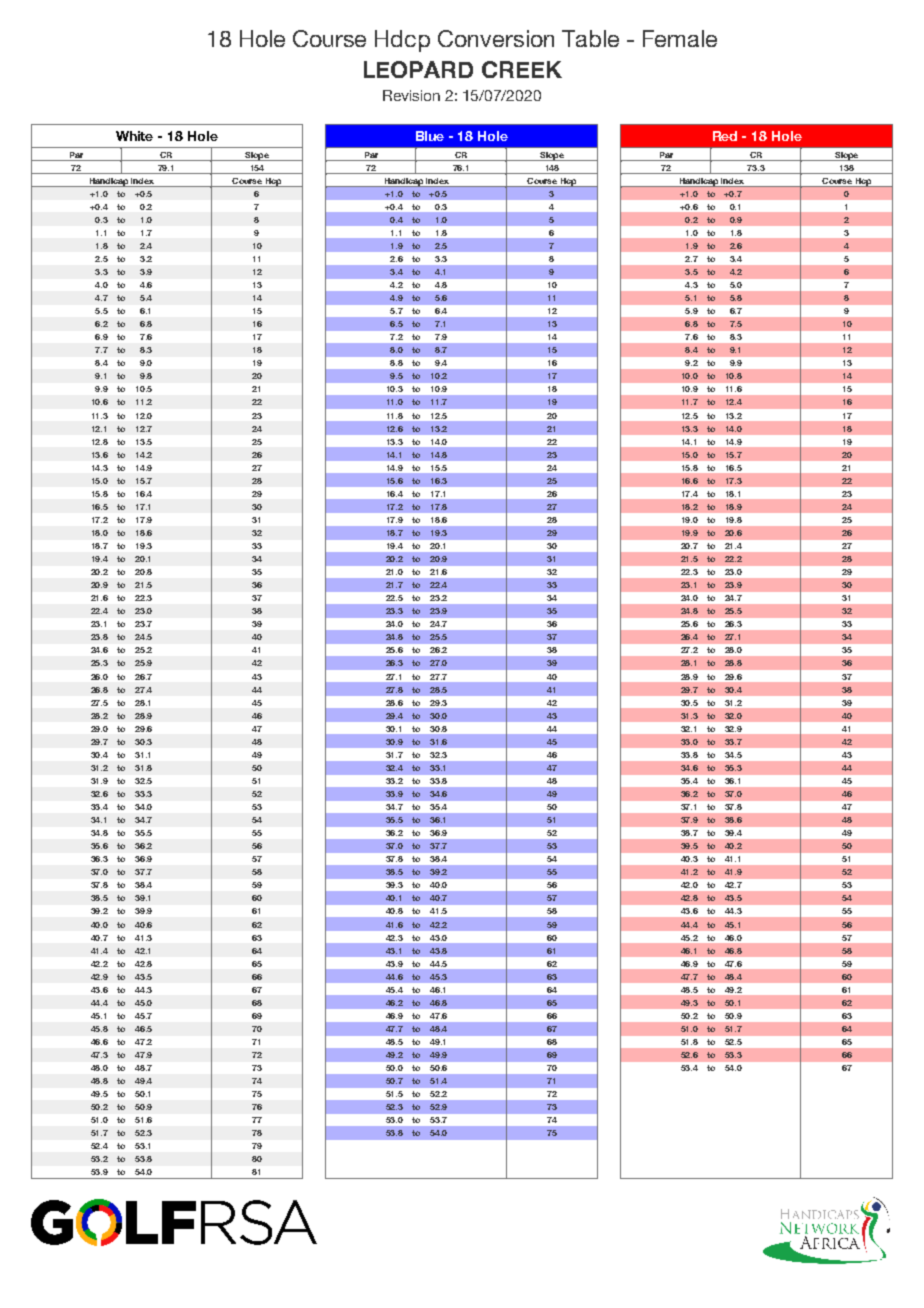 Image resolution: width=924 pixels, height=1308 pixels. Describe the element at coordinates (496, 38) in the screenshot. I see `Conversion` at that location.
